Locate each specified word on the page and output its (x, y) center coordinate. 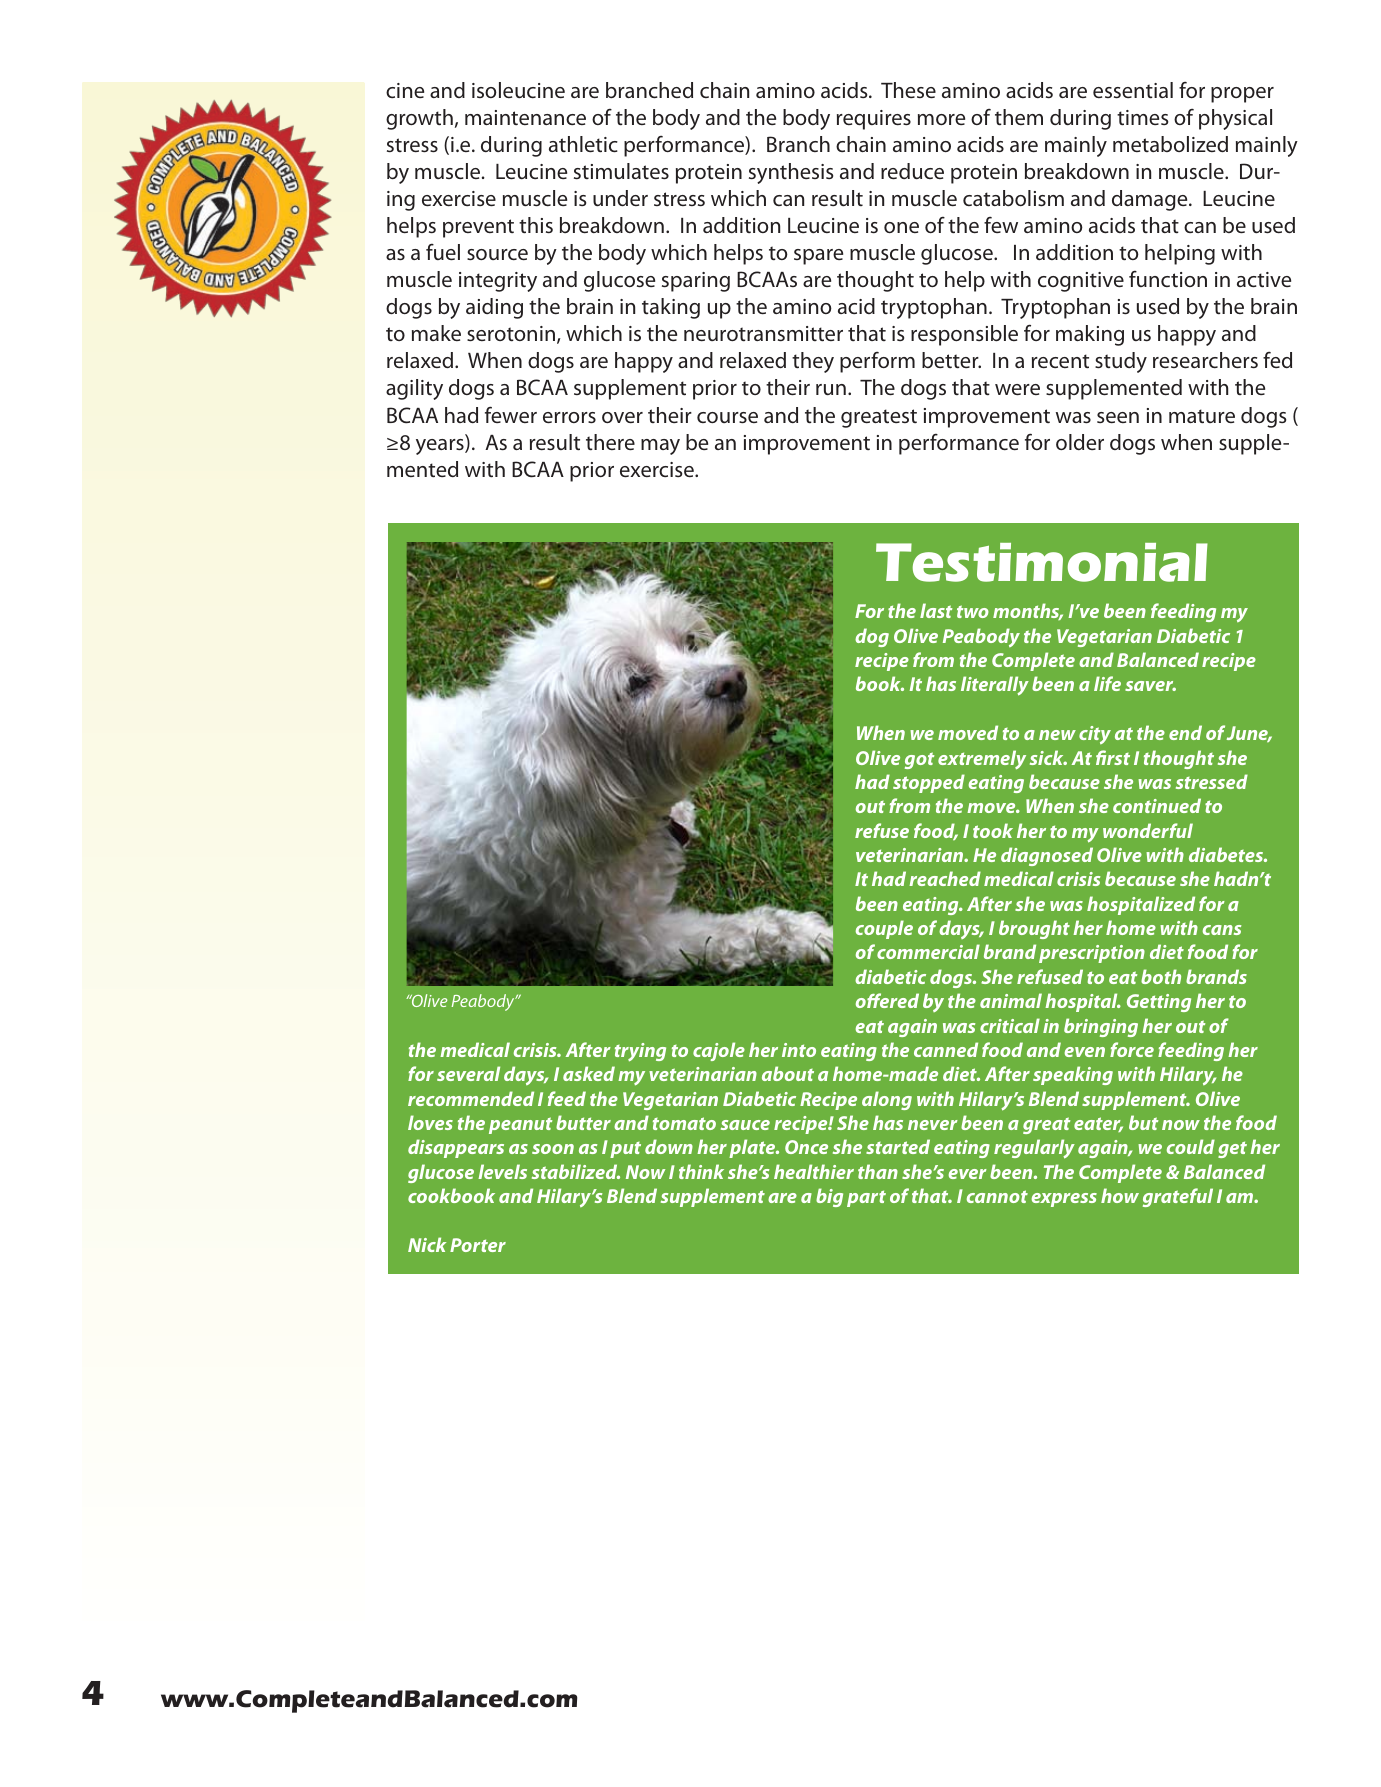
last (936, 610)
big (829, 1197)
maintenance (525, 117)
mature (1202, 416)
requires (874, 120)
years (441, 447)
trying (640, 1052)
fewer (511, 414)
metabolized (1170, 144)
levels (502, 1171)
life (1107, 683)
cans (1222, 930)
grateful (1178, 1197)
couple (884, 929)
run (831, 389)
